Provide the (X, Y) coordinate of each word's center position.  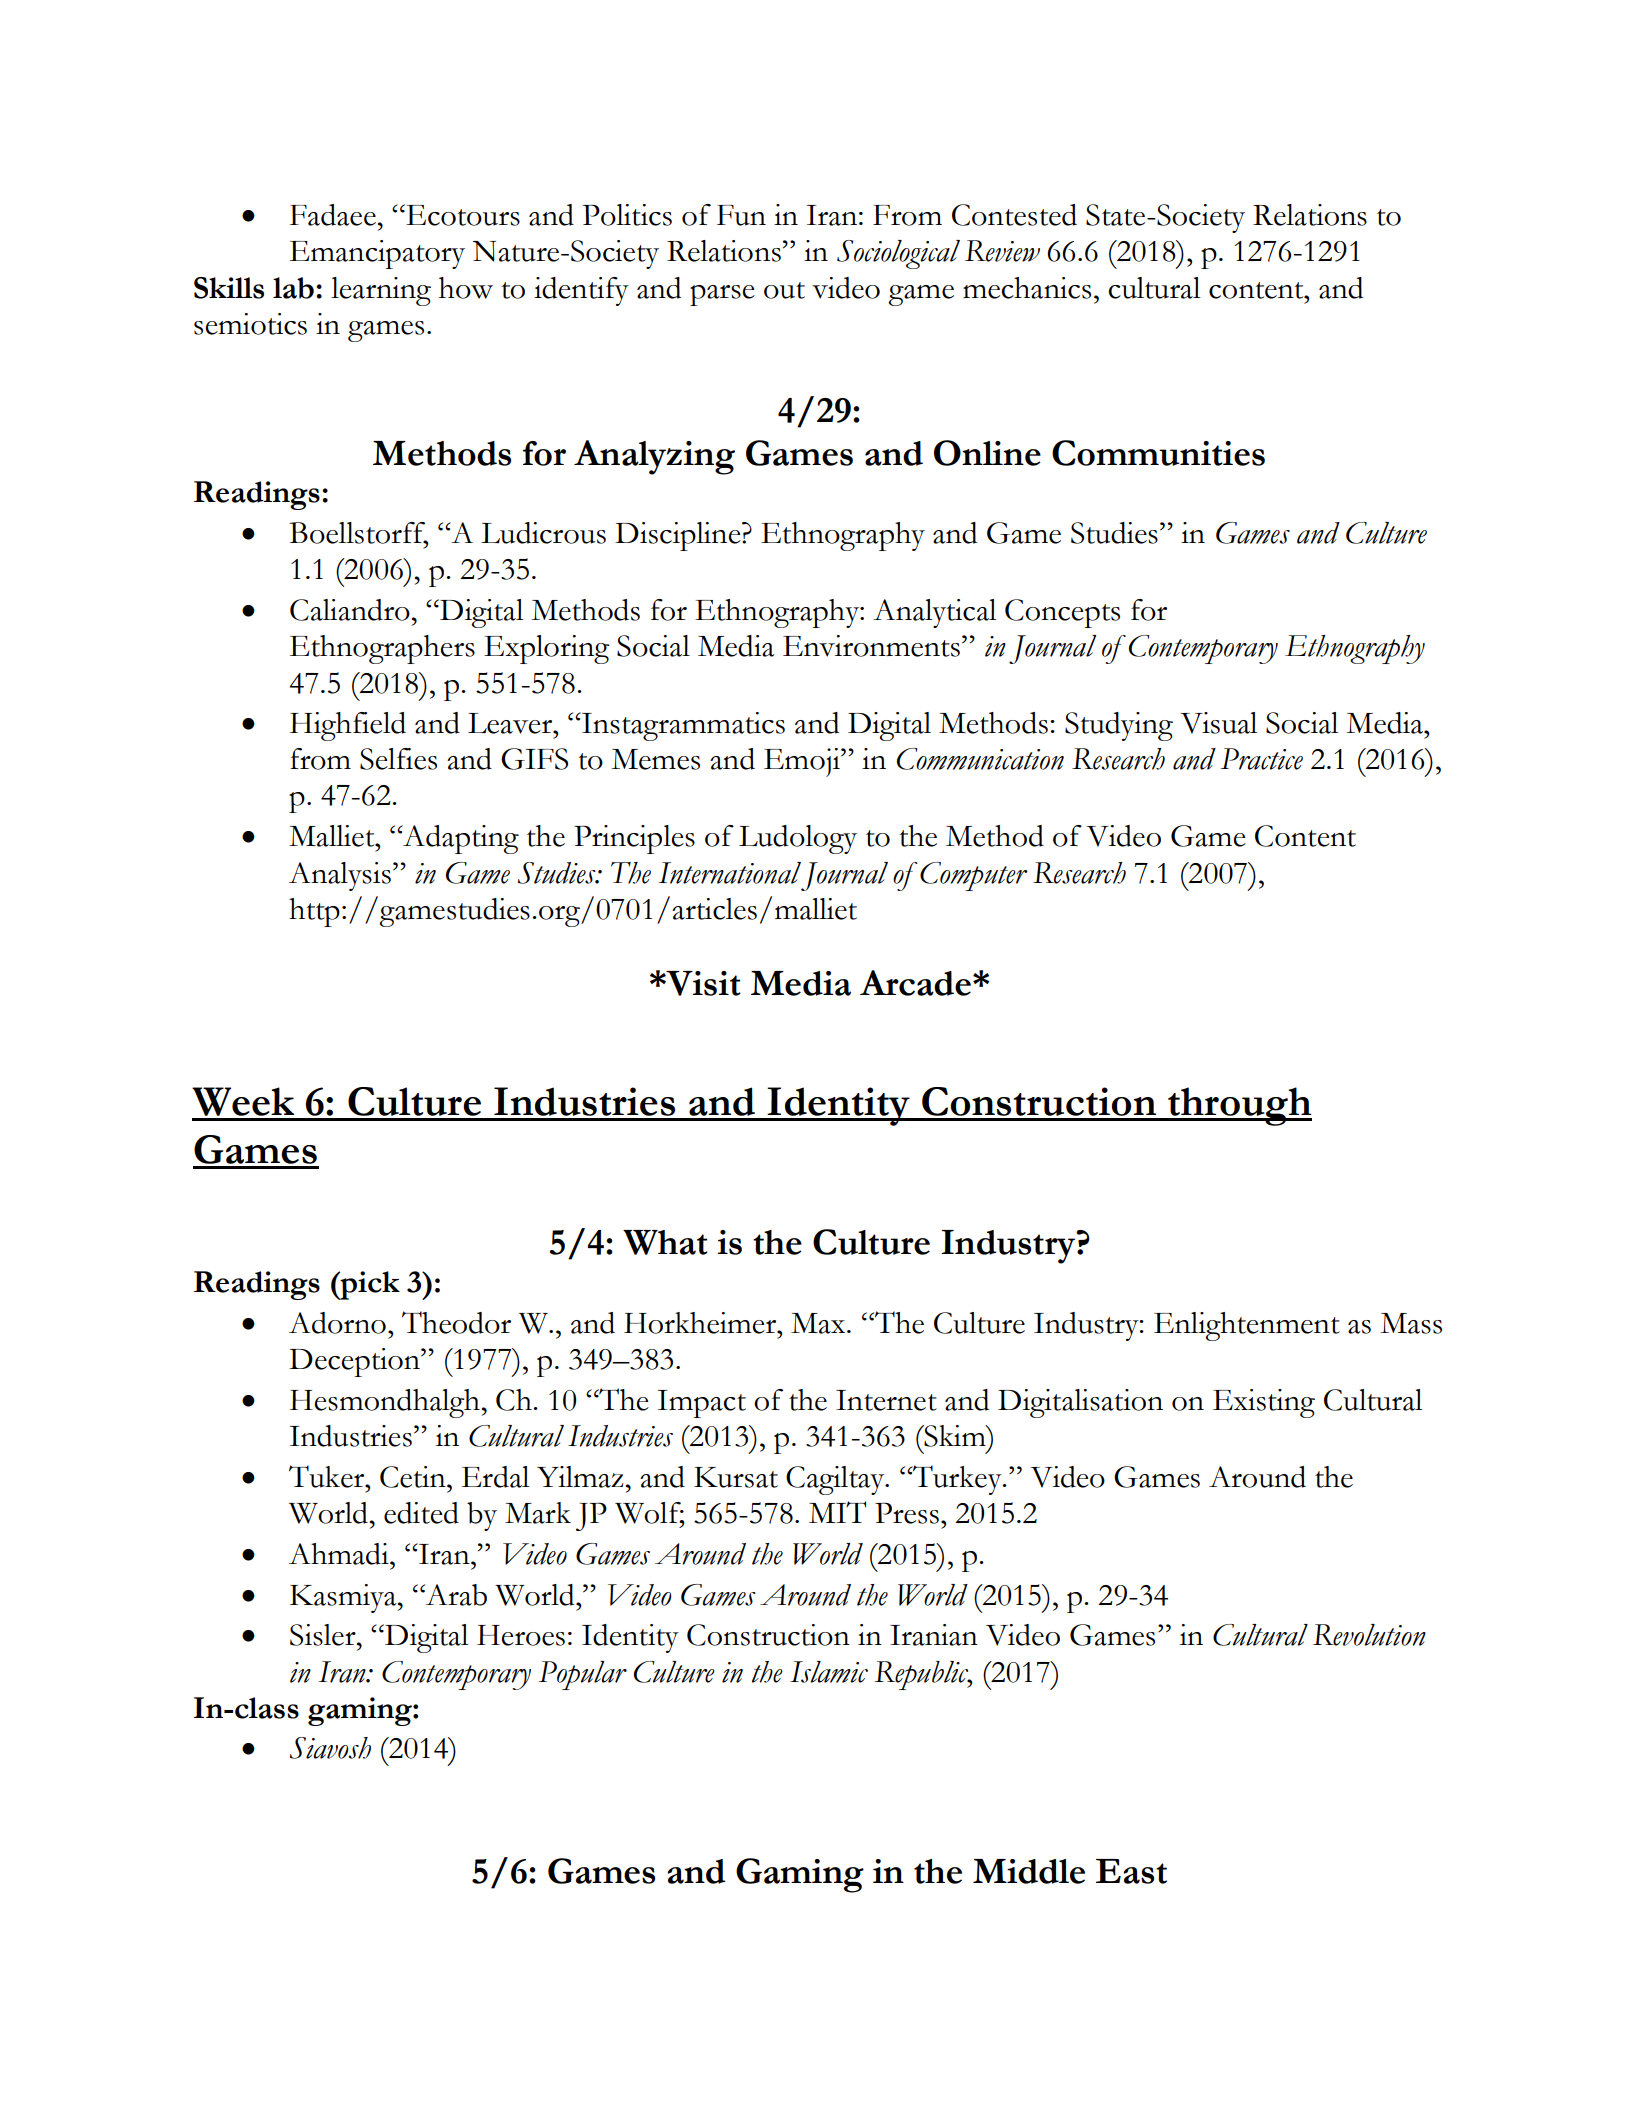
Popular (583, 1675)
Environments (871, 646)
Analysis (340, 876)
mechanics (1027, 288)
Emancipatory (377, 254)
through (1239, 1106)
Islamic (829, 1672)
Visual (1218, 723)
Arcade (915, 983)
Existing (1264, 1403)
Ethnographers (382, 649)
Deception (355, 1362)
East (1131, 1871)
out (784, 290)
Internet (886, 1400)
